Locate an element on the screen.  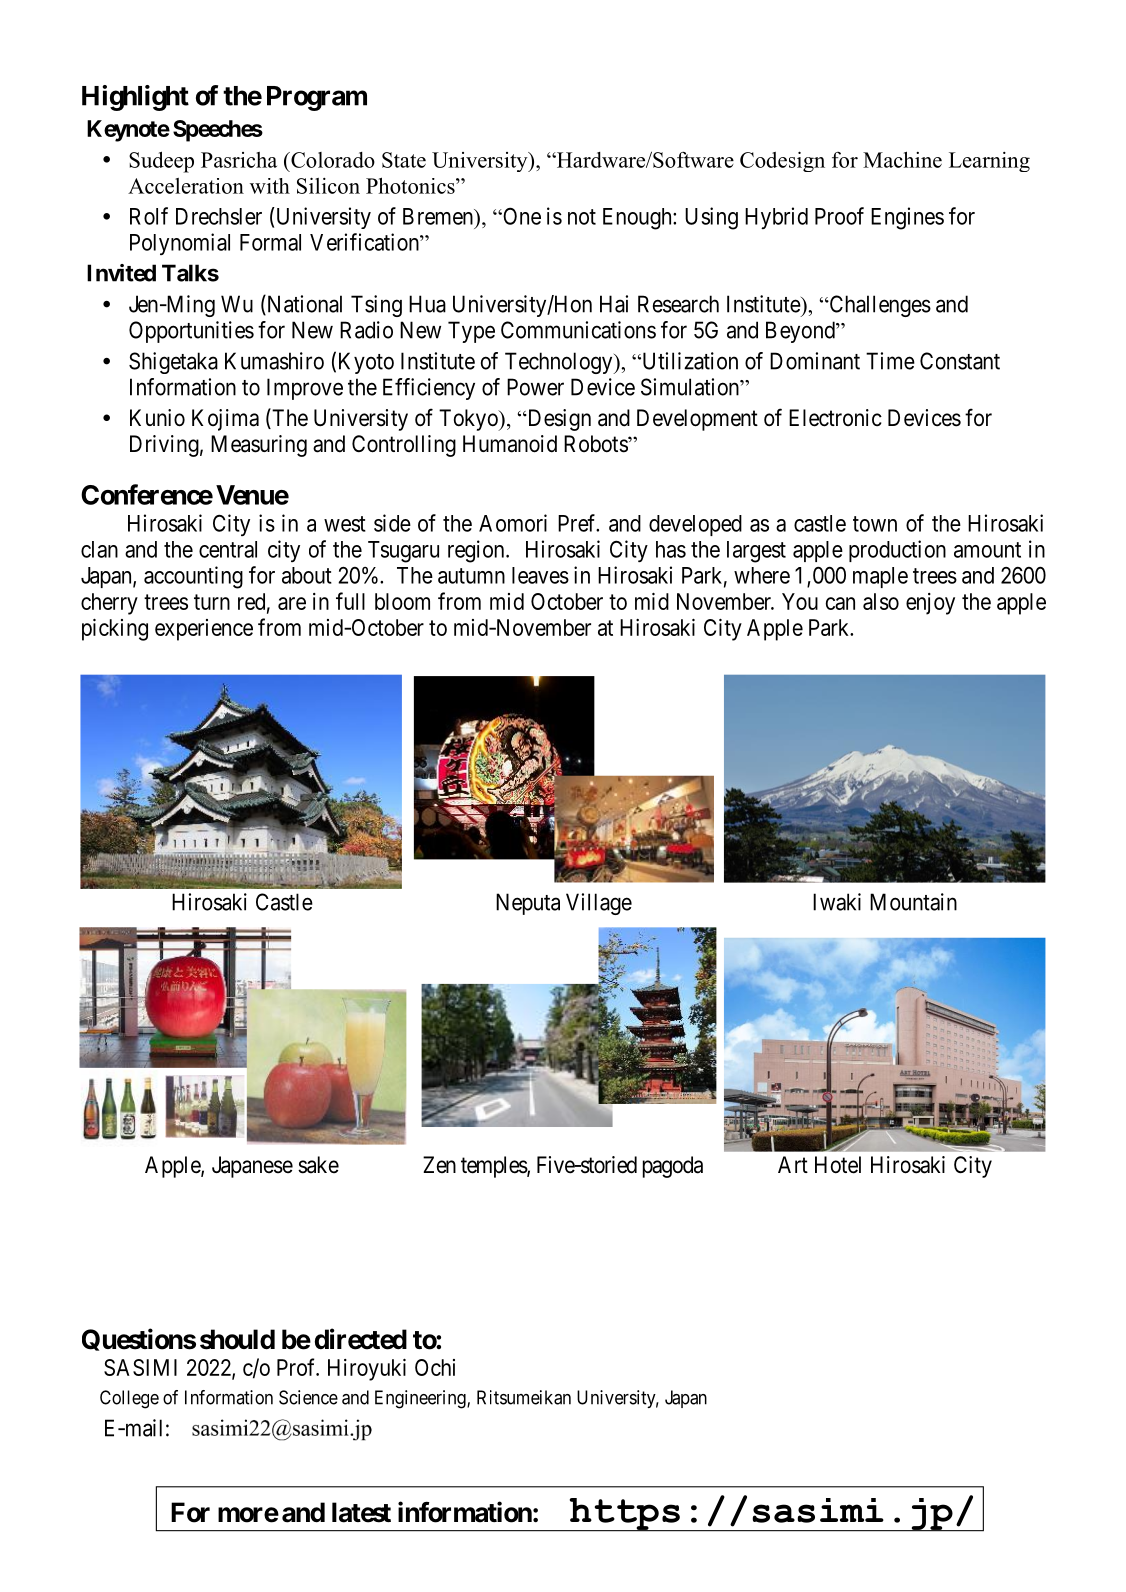
experience is located at coordinates (204, 630).
